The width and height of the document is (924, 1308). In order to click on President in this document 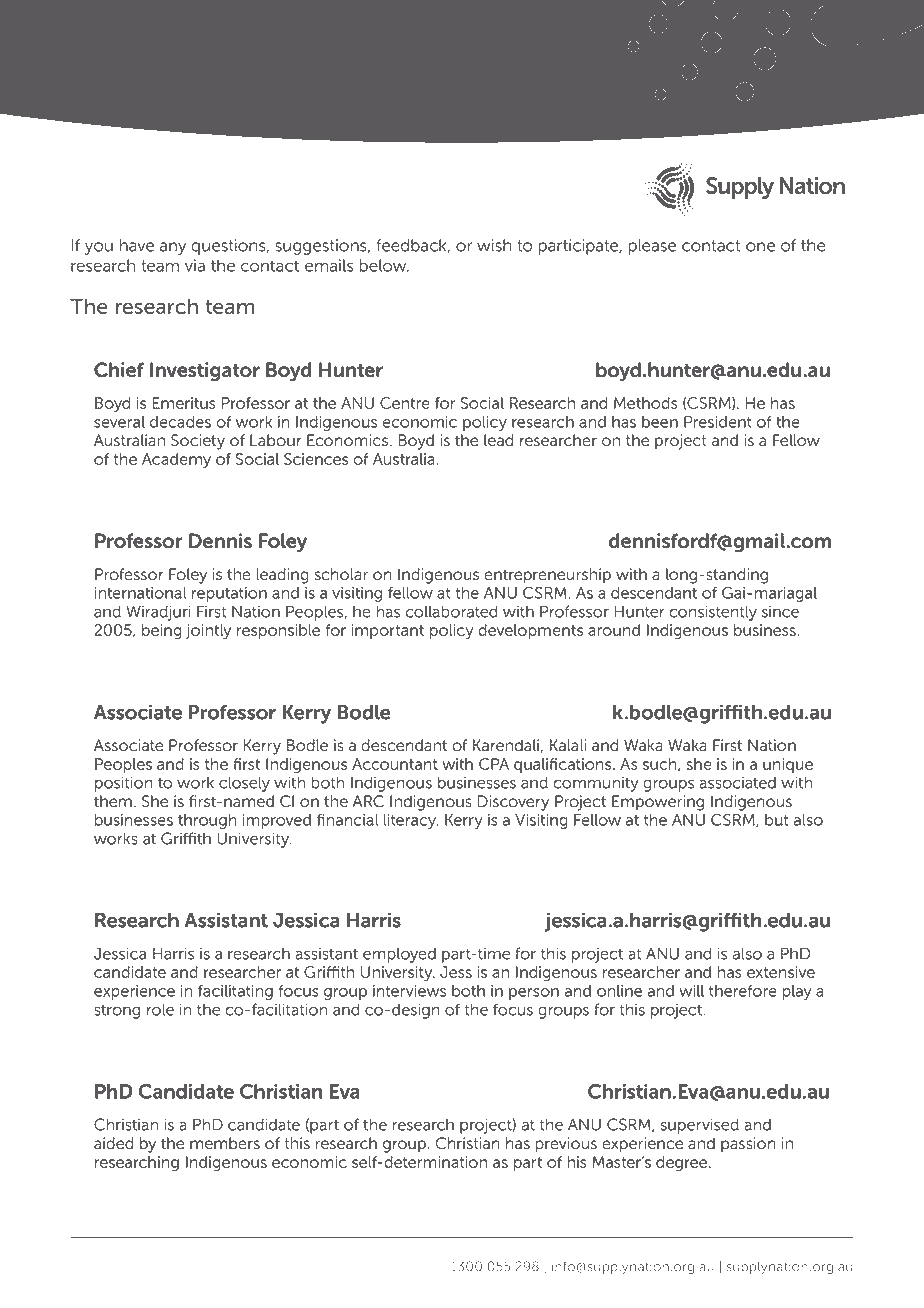, I will do `click(718, 422)`.
